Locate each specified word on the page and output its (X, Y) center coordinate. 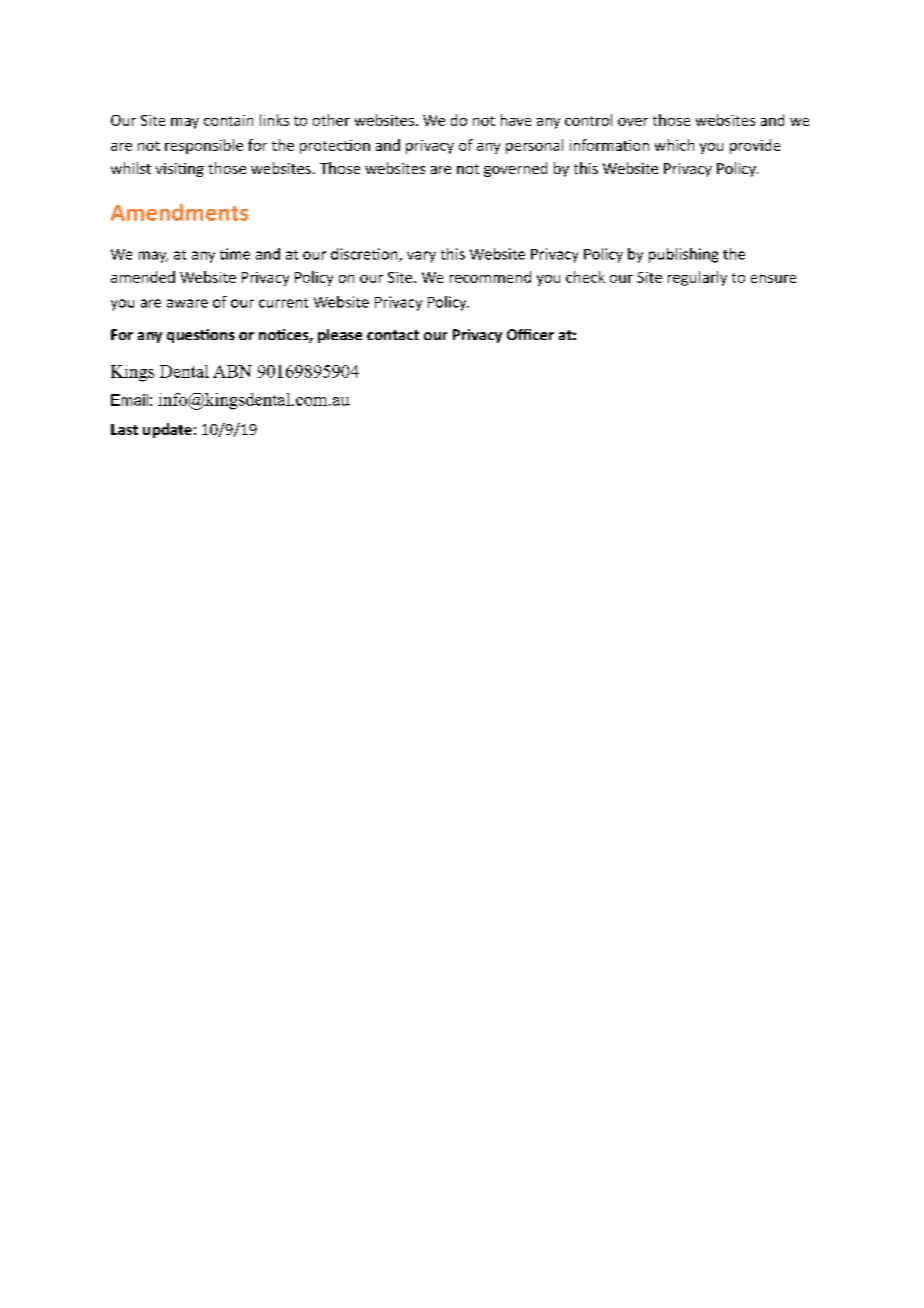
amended (143, 277)
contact (393, 335)
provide (755, 146)
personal (534, 146)
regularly (697, 278)
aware (187, 303)
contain (228, 120)
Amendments (179, 212)
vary (421, 257)
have (516, 120)
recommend (490, 277)
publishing (683, 255)
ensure (773, 279)
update (167, 430)
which (674, 145)
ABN (232, 371)
